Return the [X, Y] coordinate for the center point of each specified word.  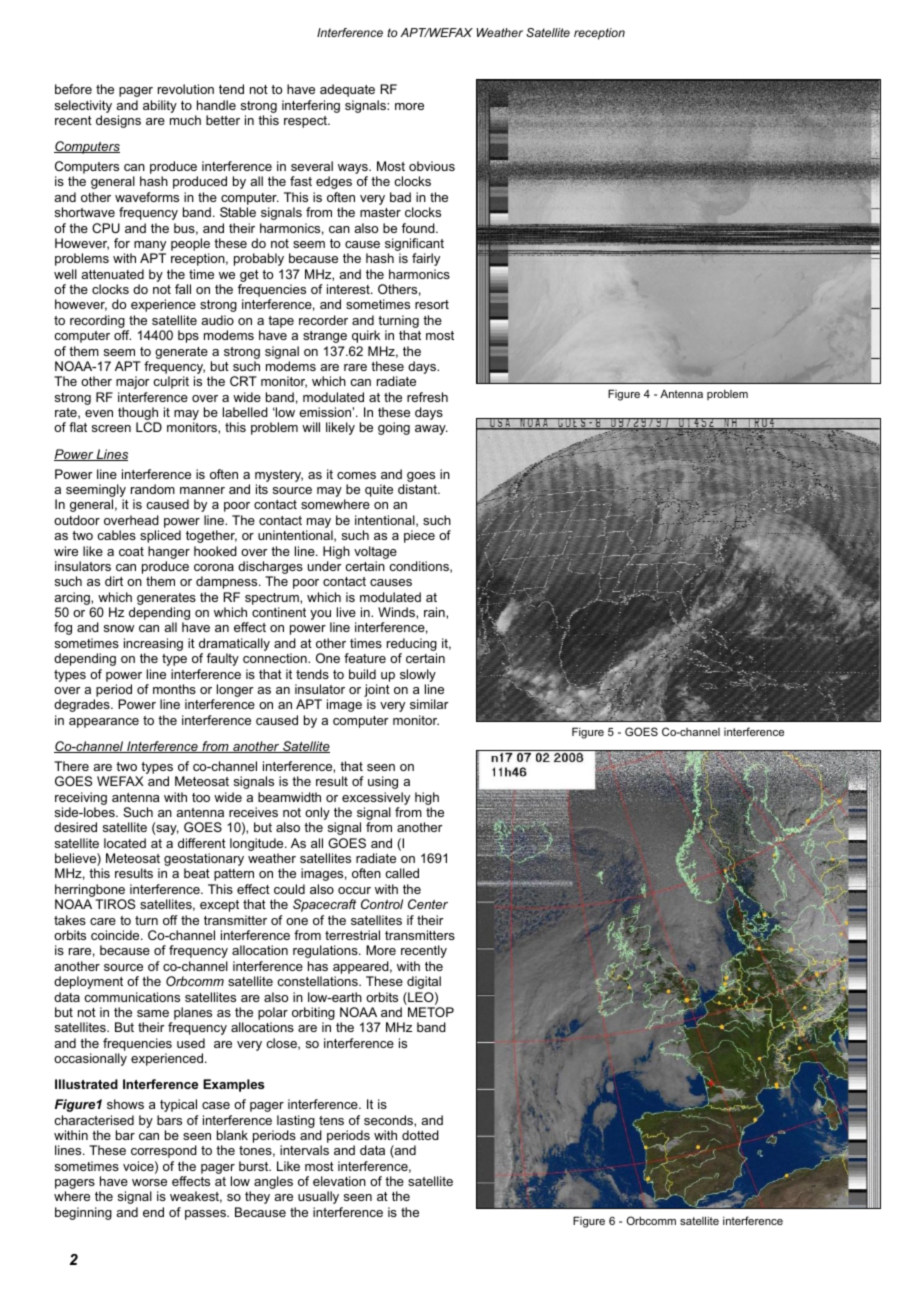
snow [119, 628]
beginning [83, 1213]
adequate [347, 90]
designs [118, 121]
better [223, 120]
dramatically [234, 646]
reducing [412, 646]
